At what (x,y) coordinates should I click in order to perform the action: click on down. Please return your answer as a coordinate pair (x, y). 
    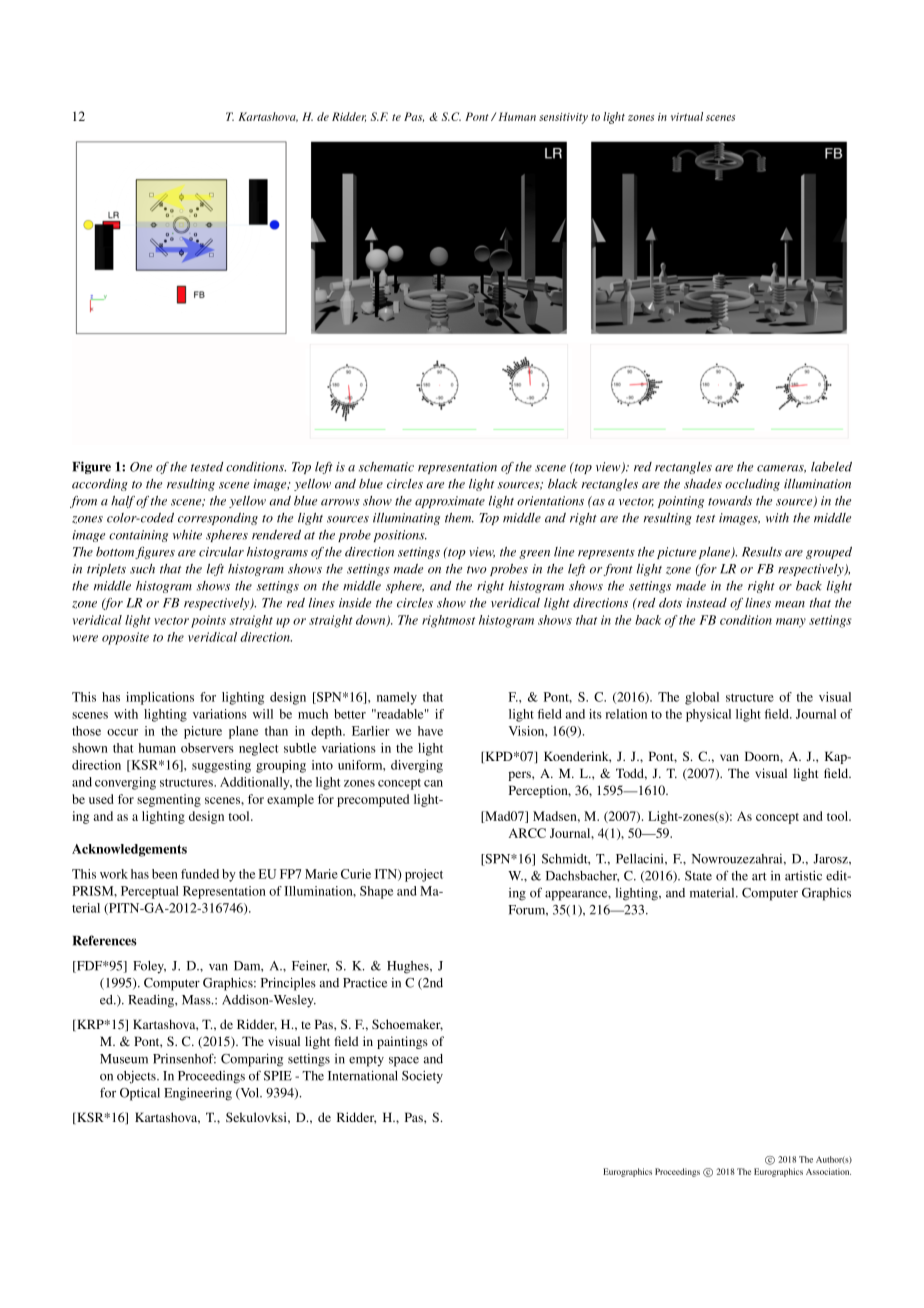
    Looking at the image, I should click on (372, 621).
